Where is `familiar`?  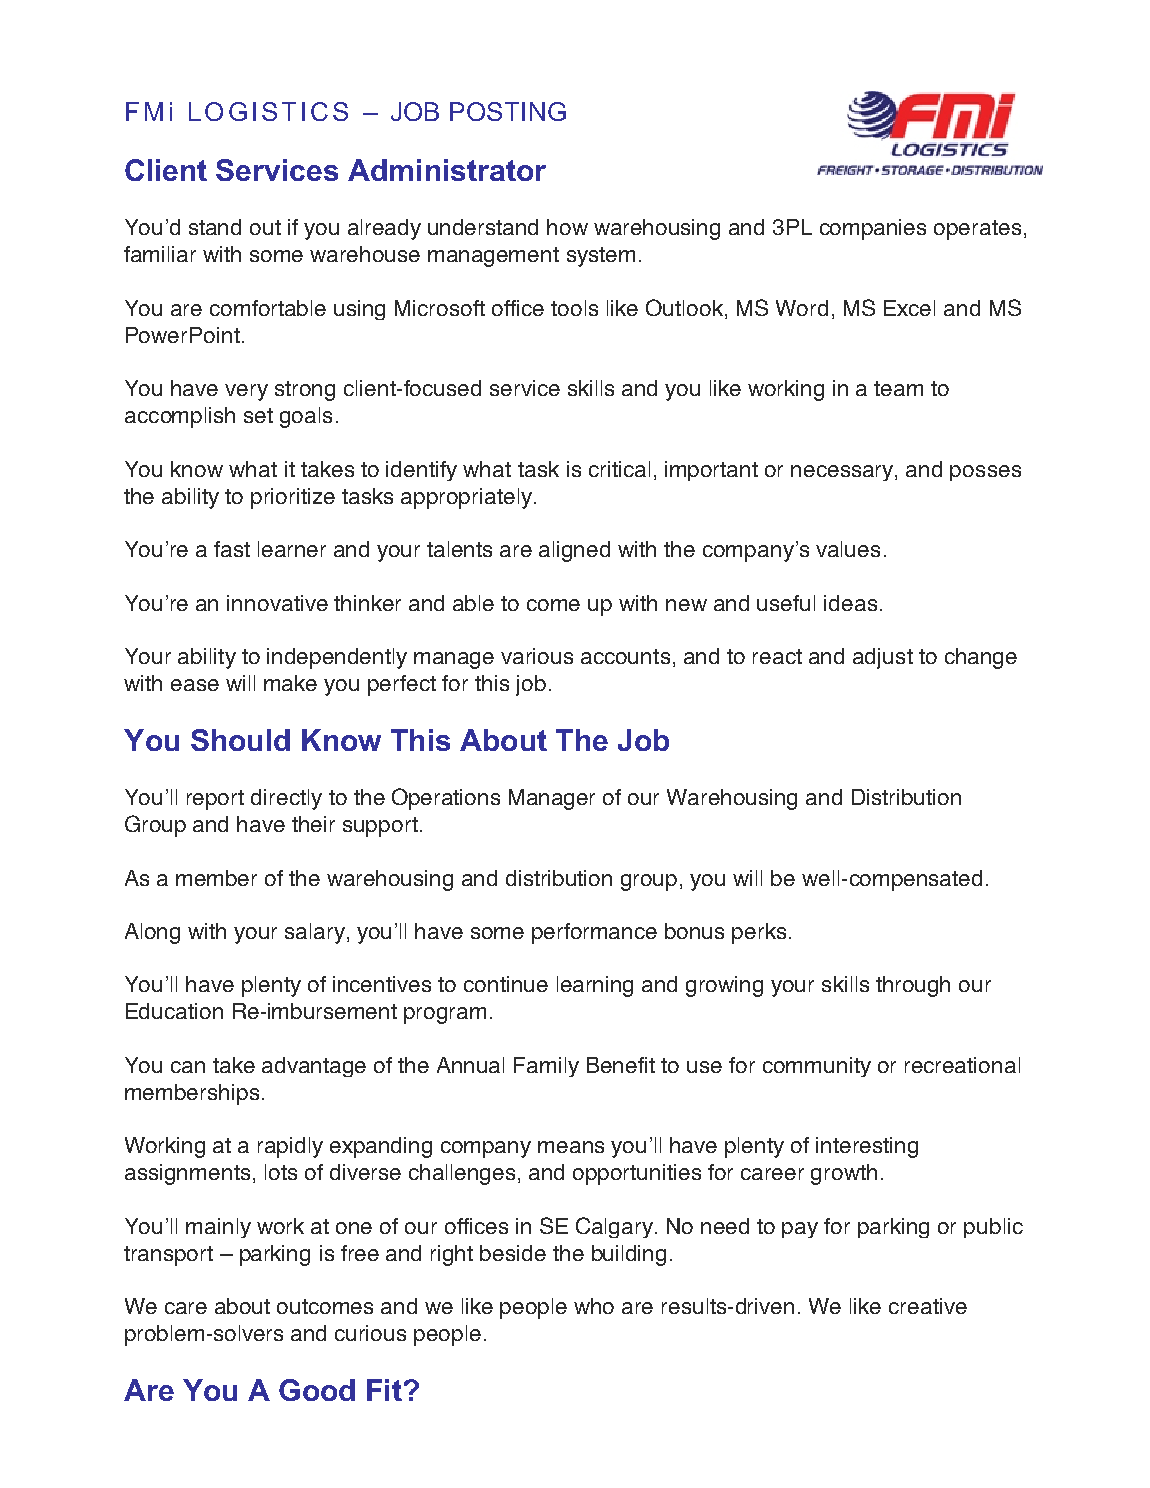
familiar is located at coordinates (160, 254).
